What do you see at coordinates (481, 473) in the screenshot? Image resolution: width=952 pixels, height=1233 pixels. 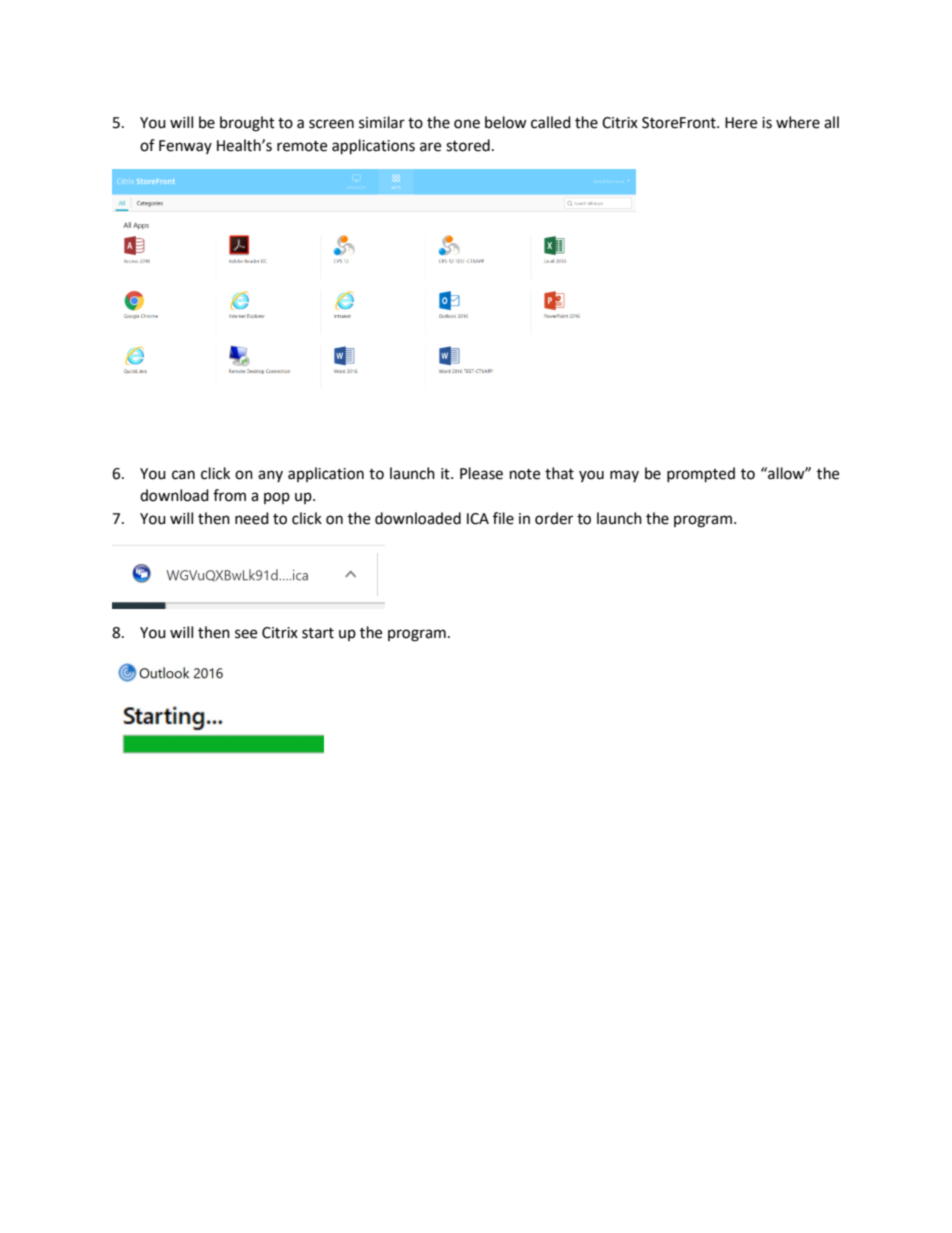 I see `Please` at bounding box center [481, 473].
